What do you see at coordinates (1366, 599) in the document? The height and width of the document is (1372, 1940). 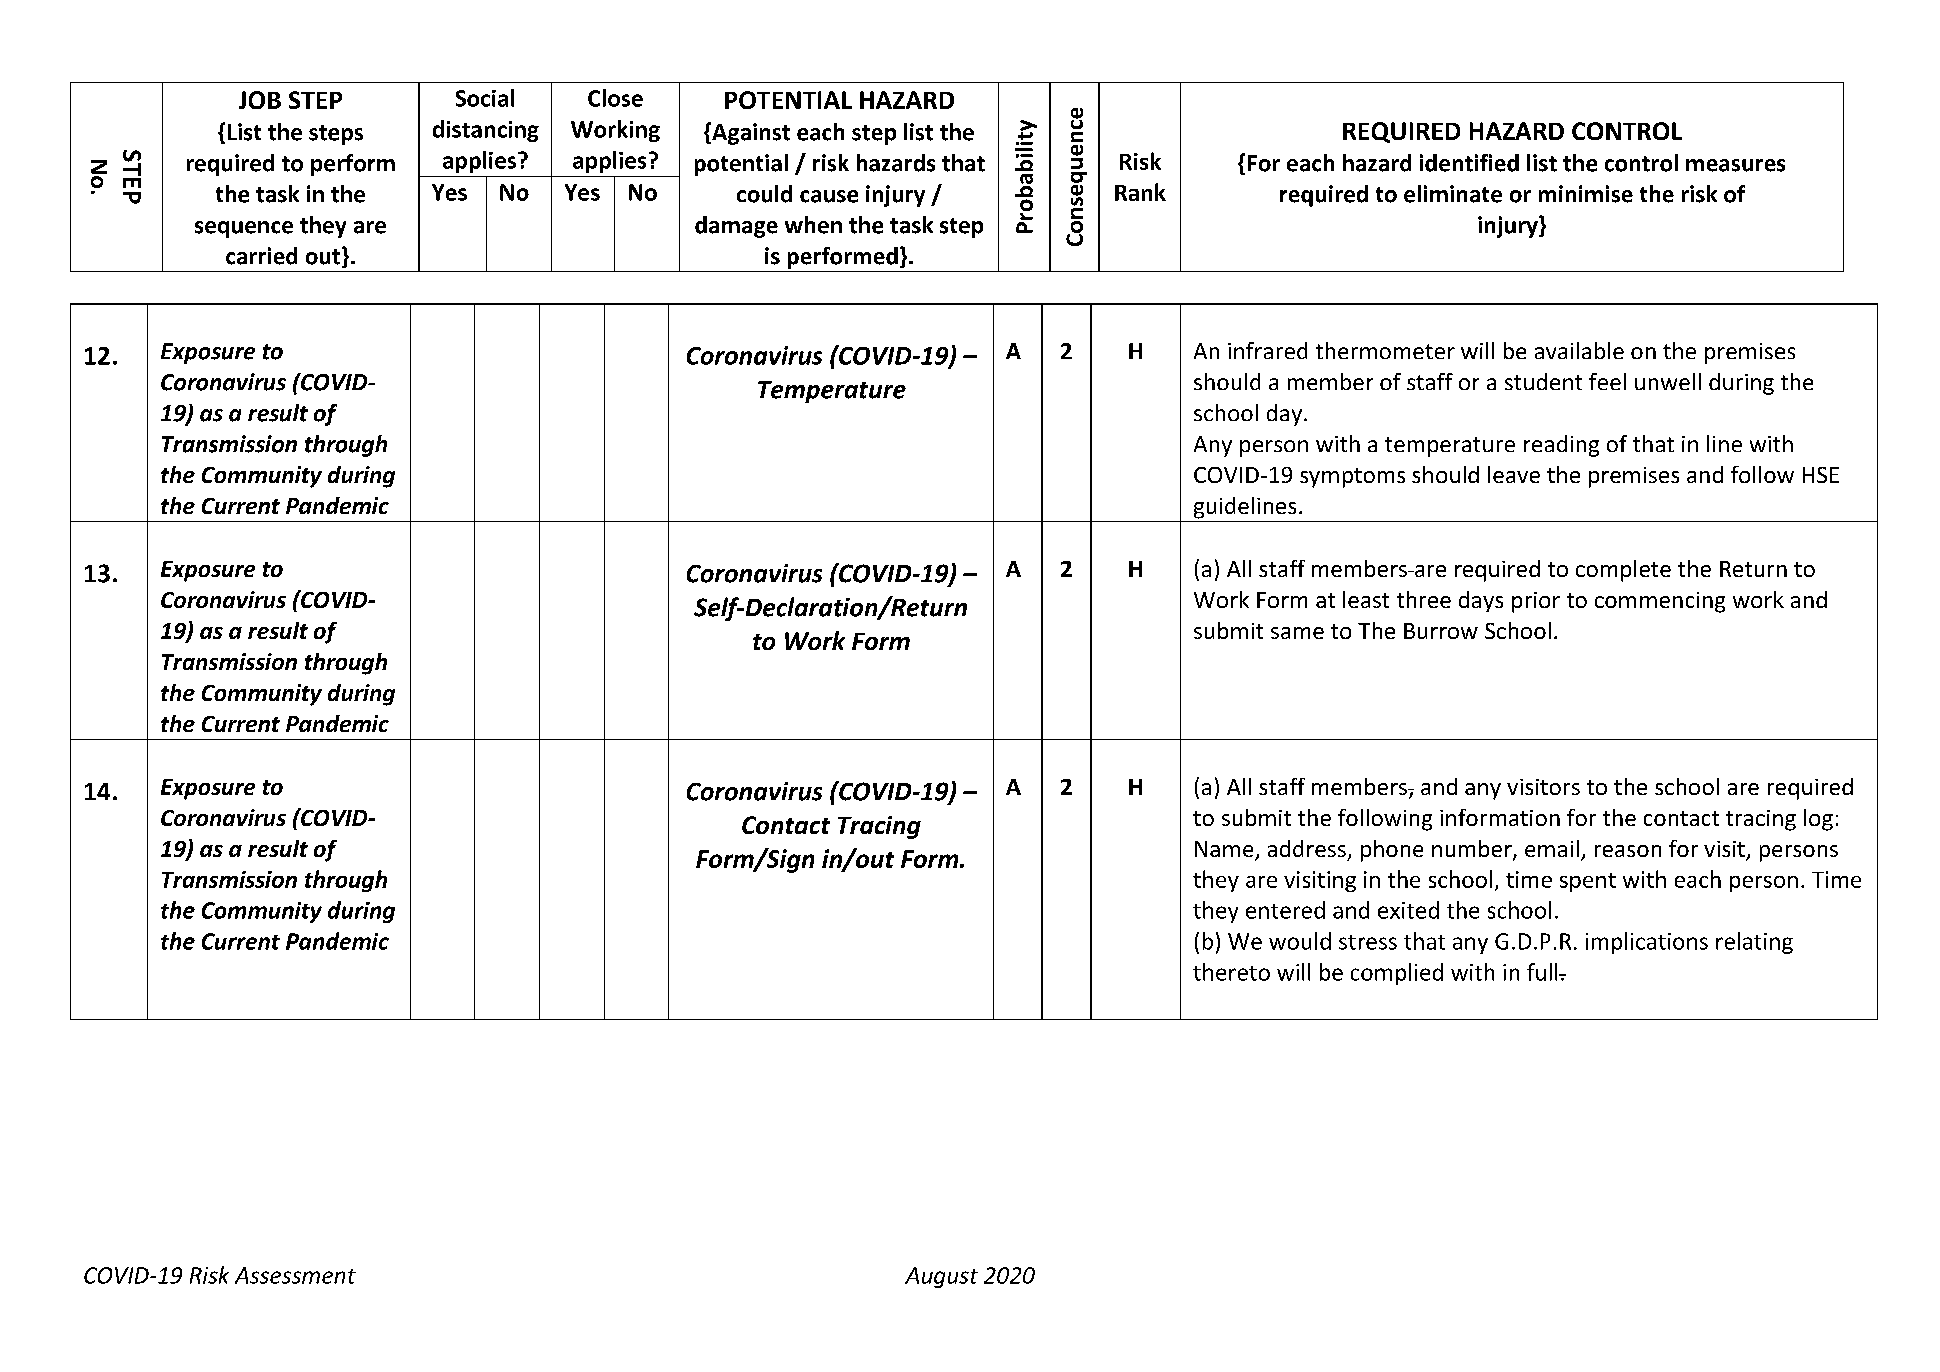 I see `least` at bounding box center [1366, 599].
